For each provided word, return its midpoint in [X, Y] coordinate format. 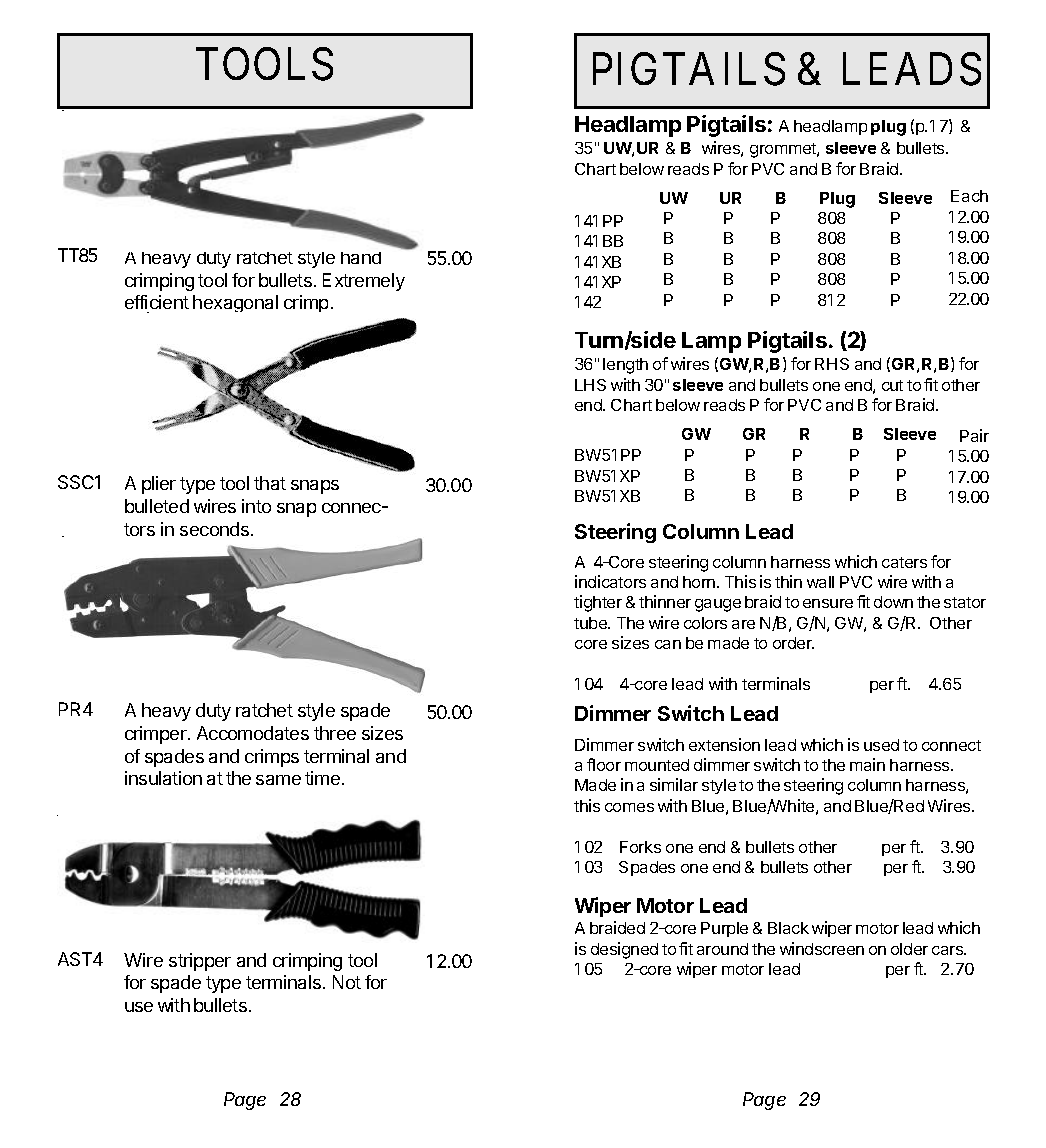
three [335, 733]
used [881, 745]
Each [969, 196]
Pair [974, 435]
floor [604, 764]
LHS [590, 385]
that [270, 483]
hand [361, 258]
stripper [200, 962]
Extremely [364, 282]
